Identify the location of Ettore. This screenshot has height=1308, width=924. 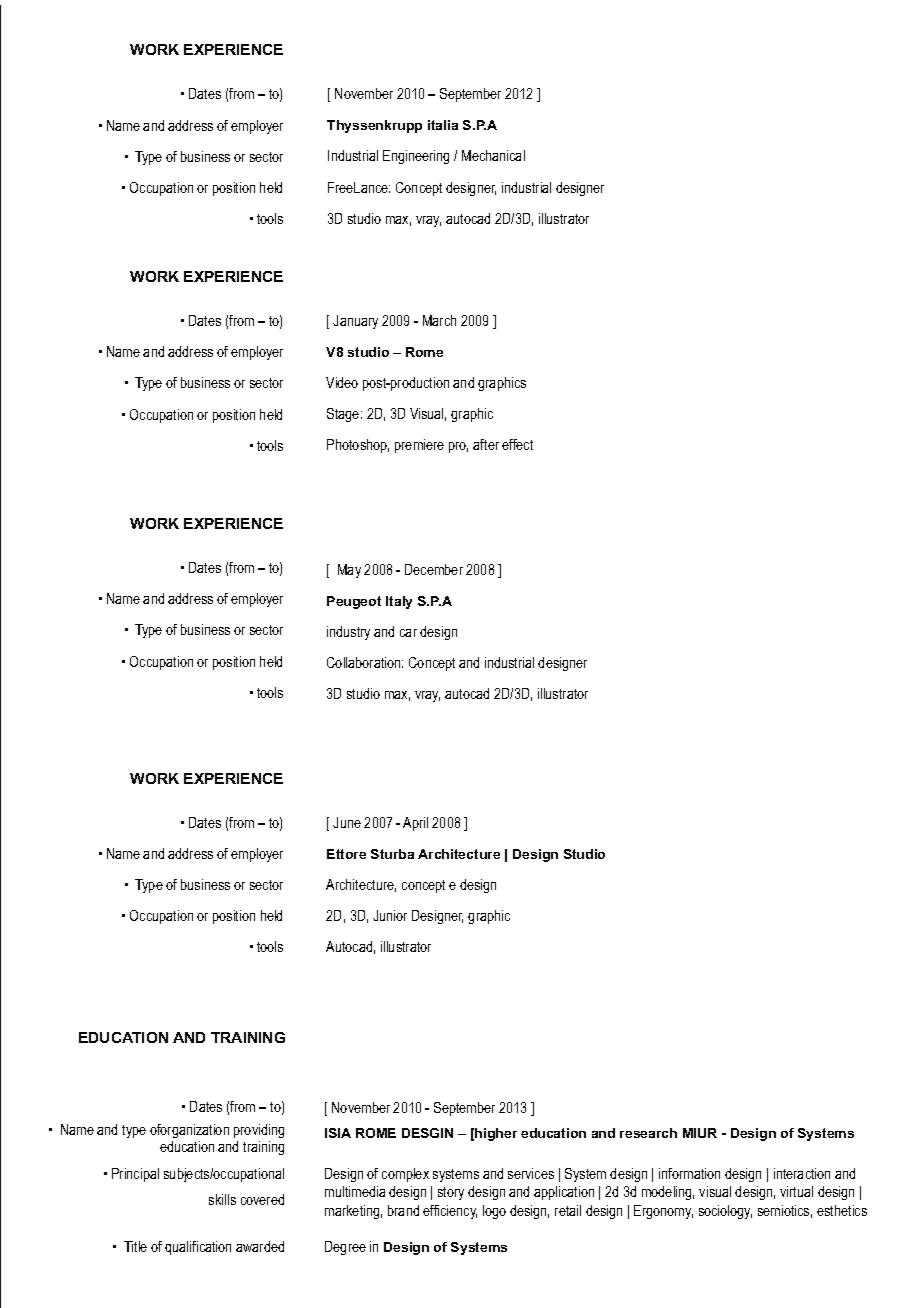
(346, 854).
